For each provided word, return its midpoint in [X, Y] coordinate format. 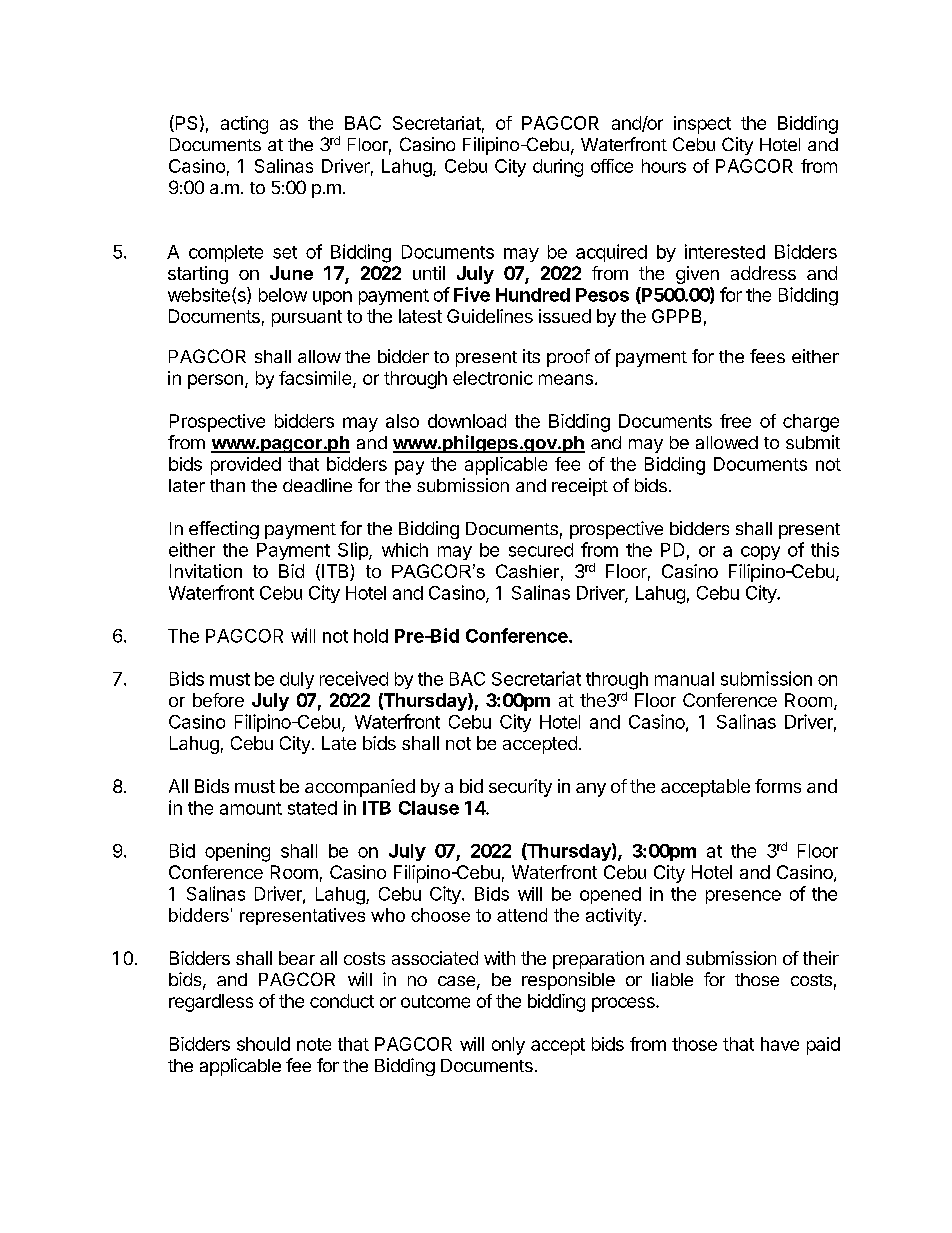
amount [251, 808]
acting [244, 125]
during [558, 168]
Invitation [206, 571]
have [780, 1044]
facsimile [316, 379]
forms [778, 786]
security [520, 788]
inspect [702, 125]
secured [541, 550]
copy [760, 553]
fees [767, 356]
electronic [493, 378]
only [508, 1046]
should [263, 1044]
